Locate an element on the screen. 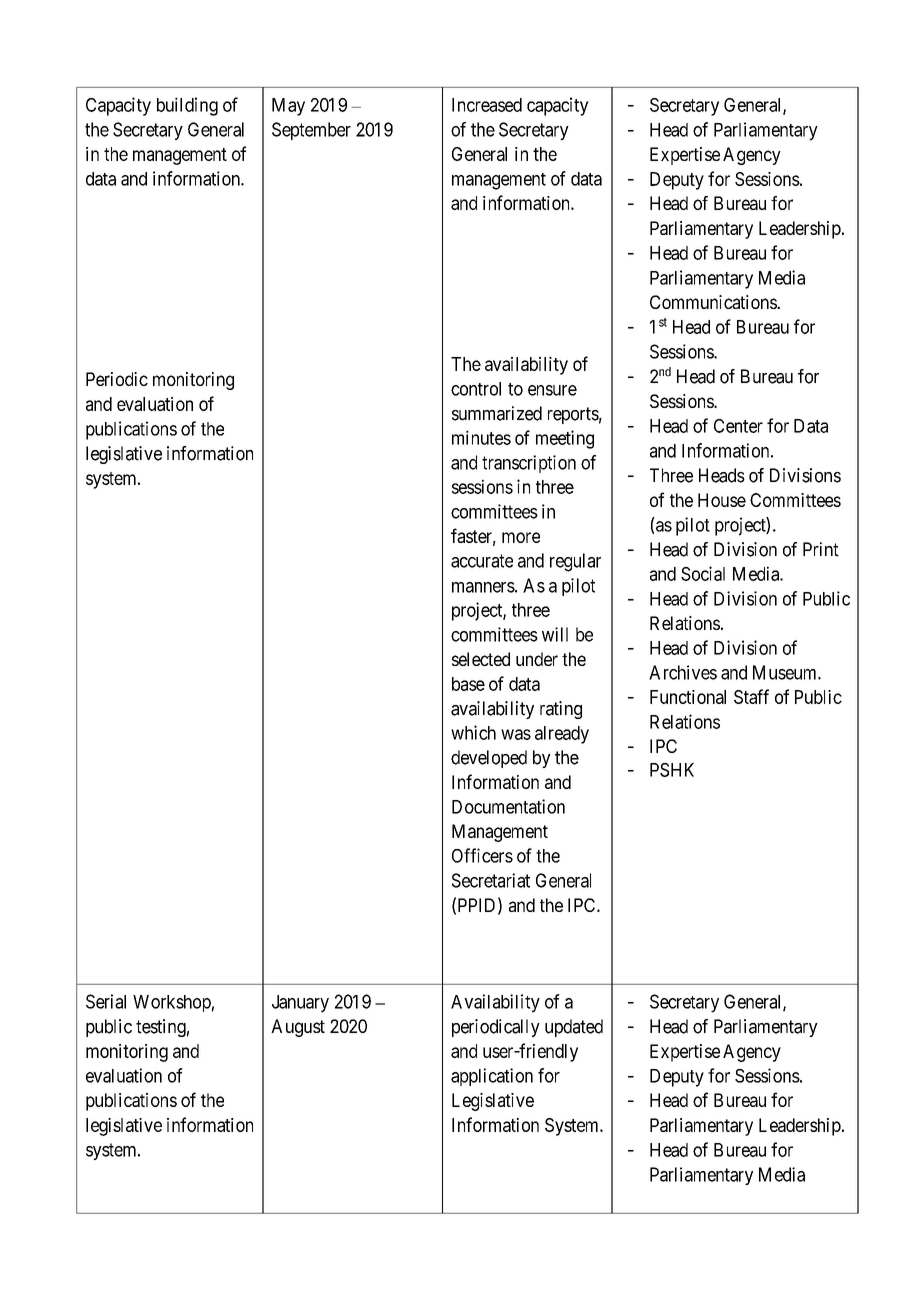 The width and height of the screenshot is (924, 1307). minutes is located at coordinates (481, 437).
